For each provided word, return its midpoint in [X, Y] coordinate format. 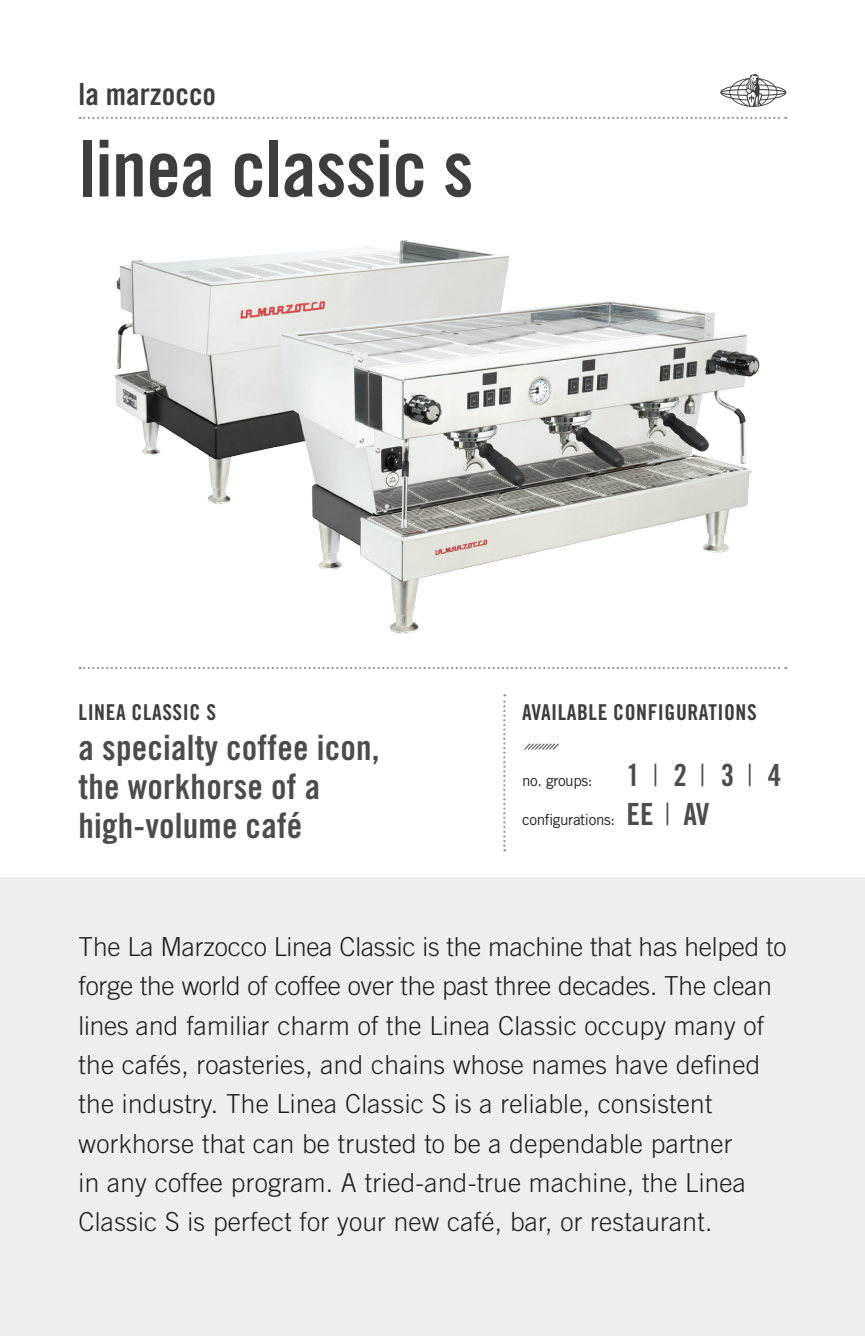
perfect [253, 1224]
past [466, 988]
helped [721, 949]
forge [105, 988]
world [210, 986]
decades [604, 986]
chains [408, 1065]
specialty [160, 750]
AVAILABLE [564, 712]
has [658, 947]
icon [344, 748]
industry [169, 1106]
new [417, 1224]
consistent [655, 1104]
